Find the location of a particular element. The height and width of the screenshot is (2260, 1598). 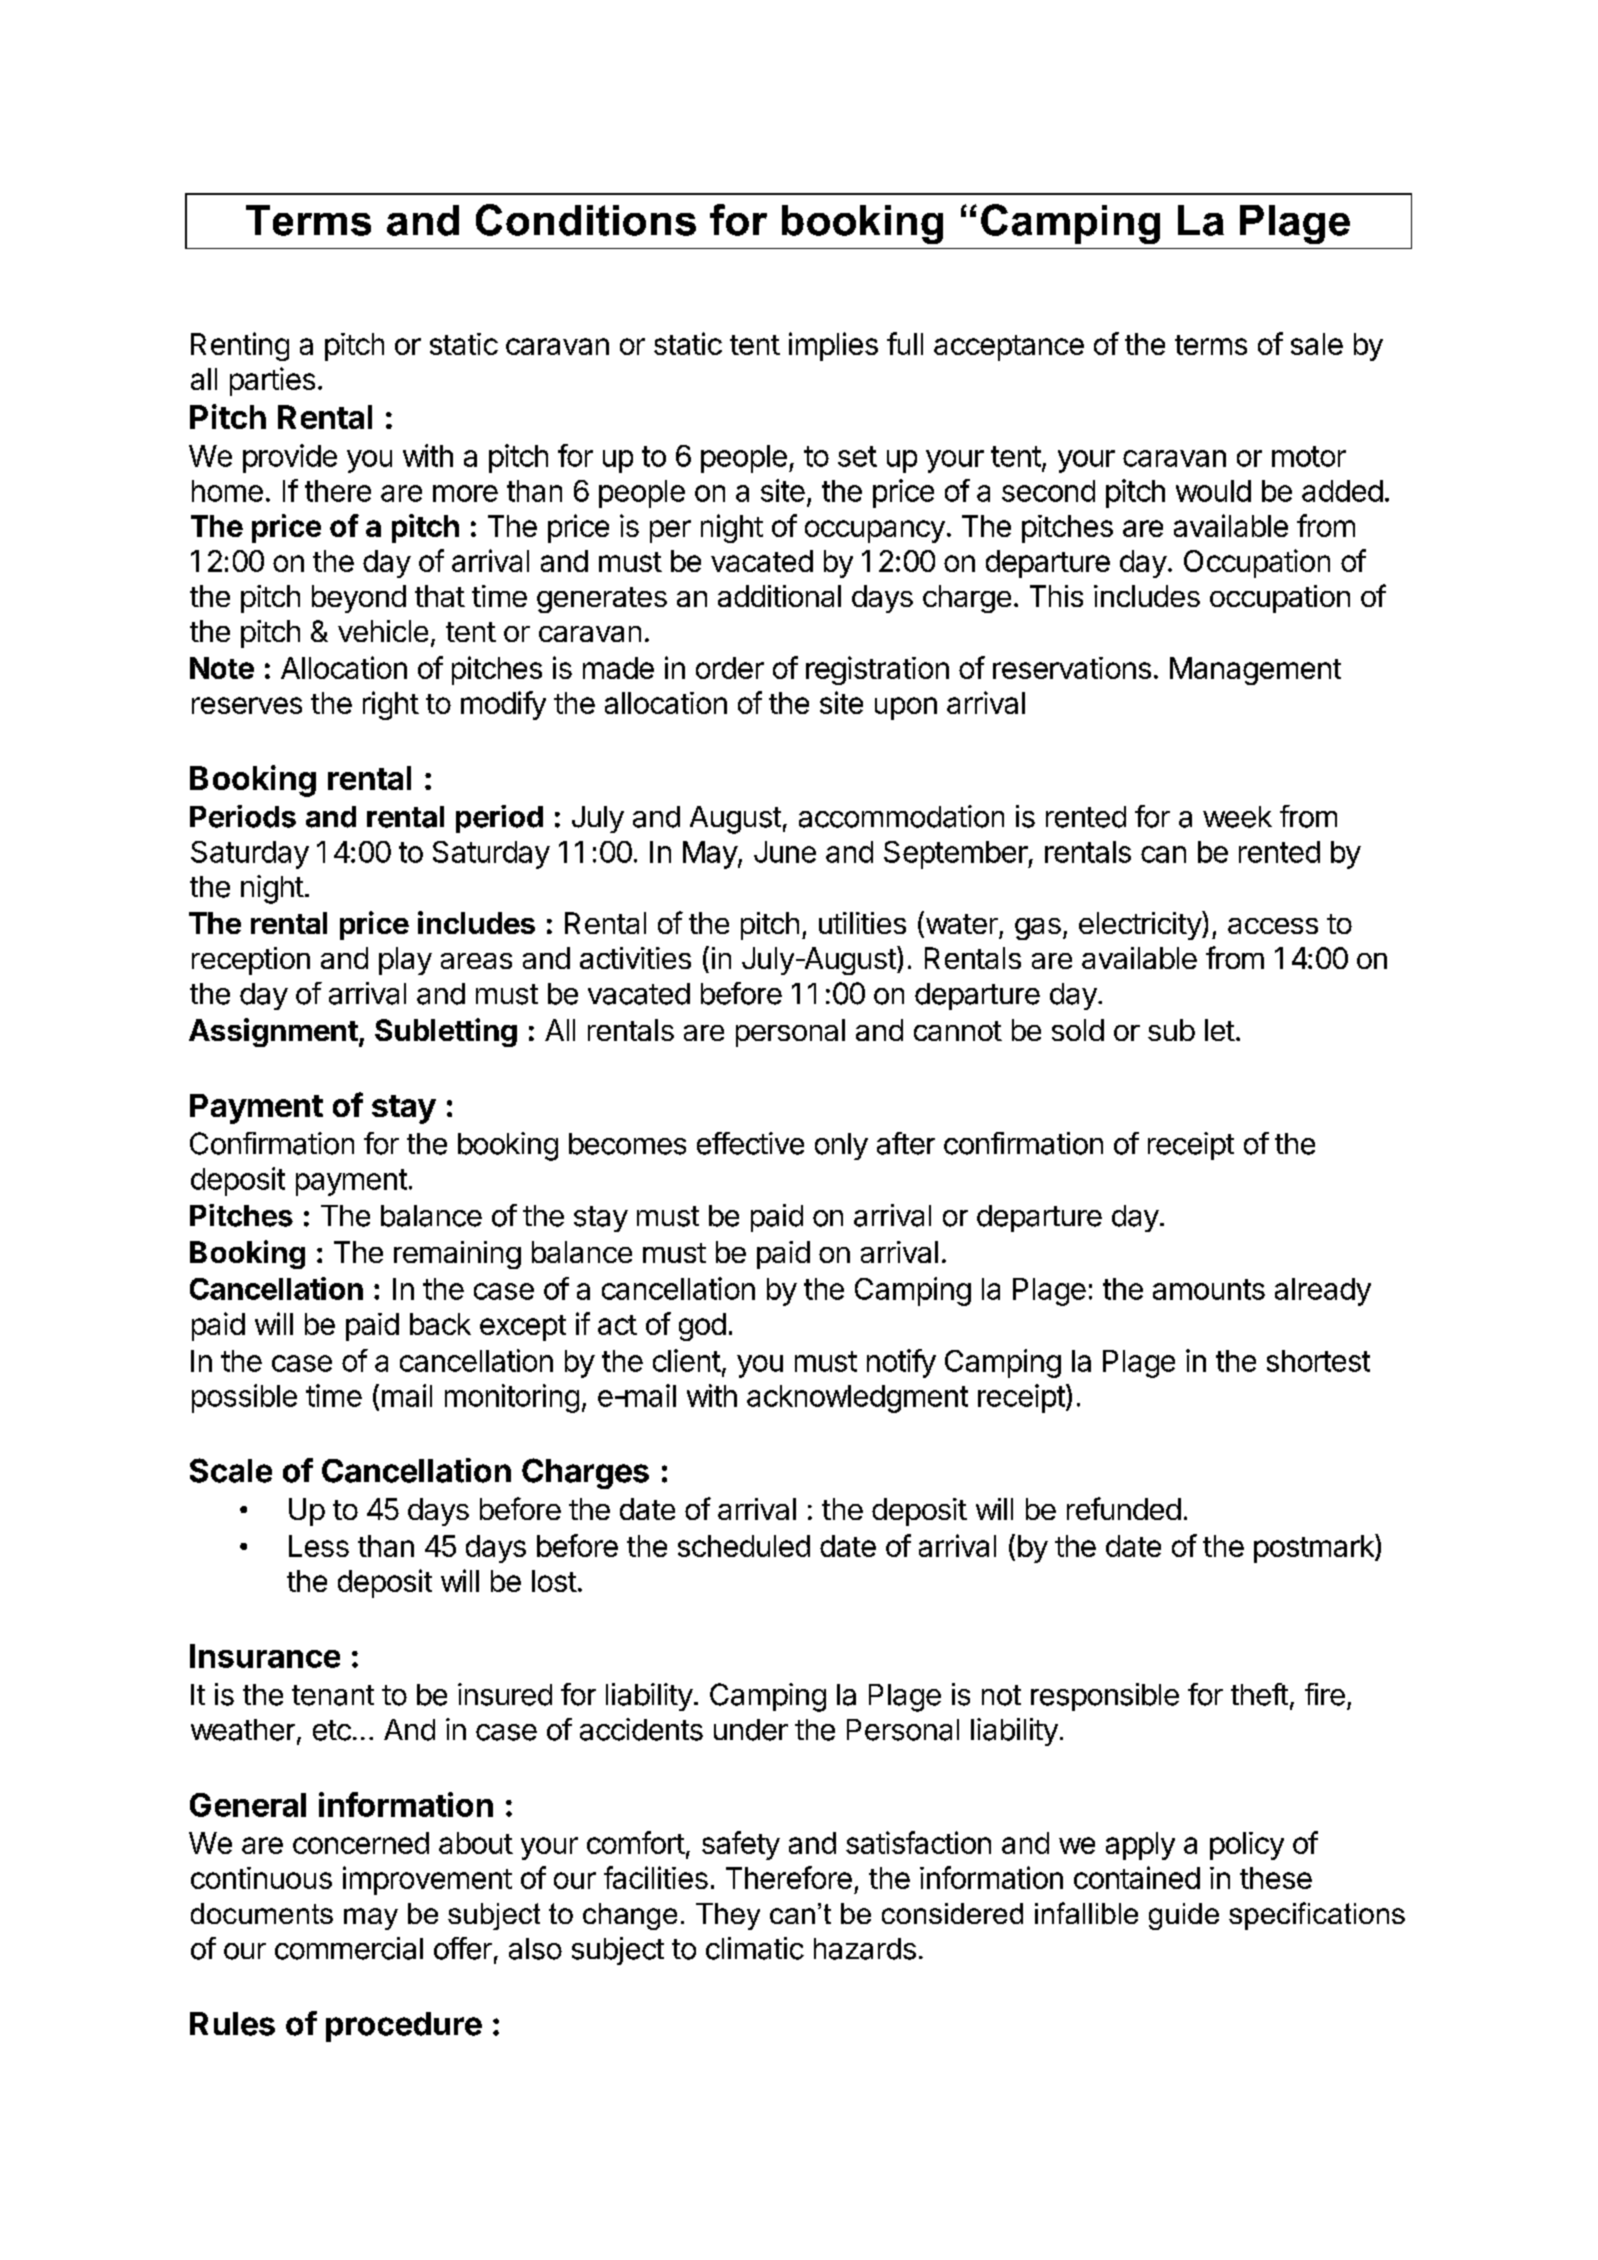

Renting is located at coordinates (240, 346).
